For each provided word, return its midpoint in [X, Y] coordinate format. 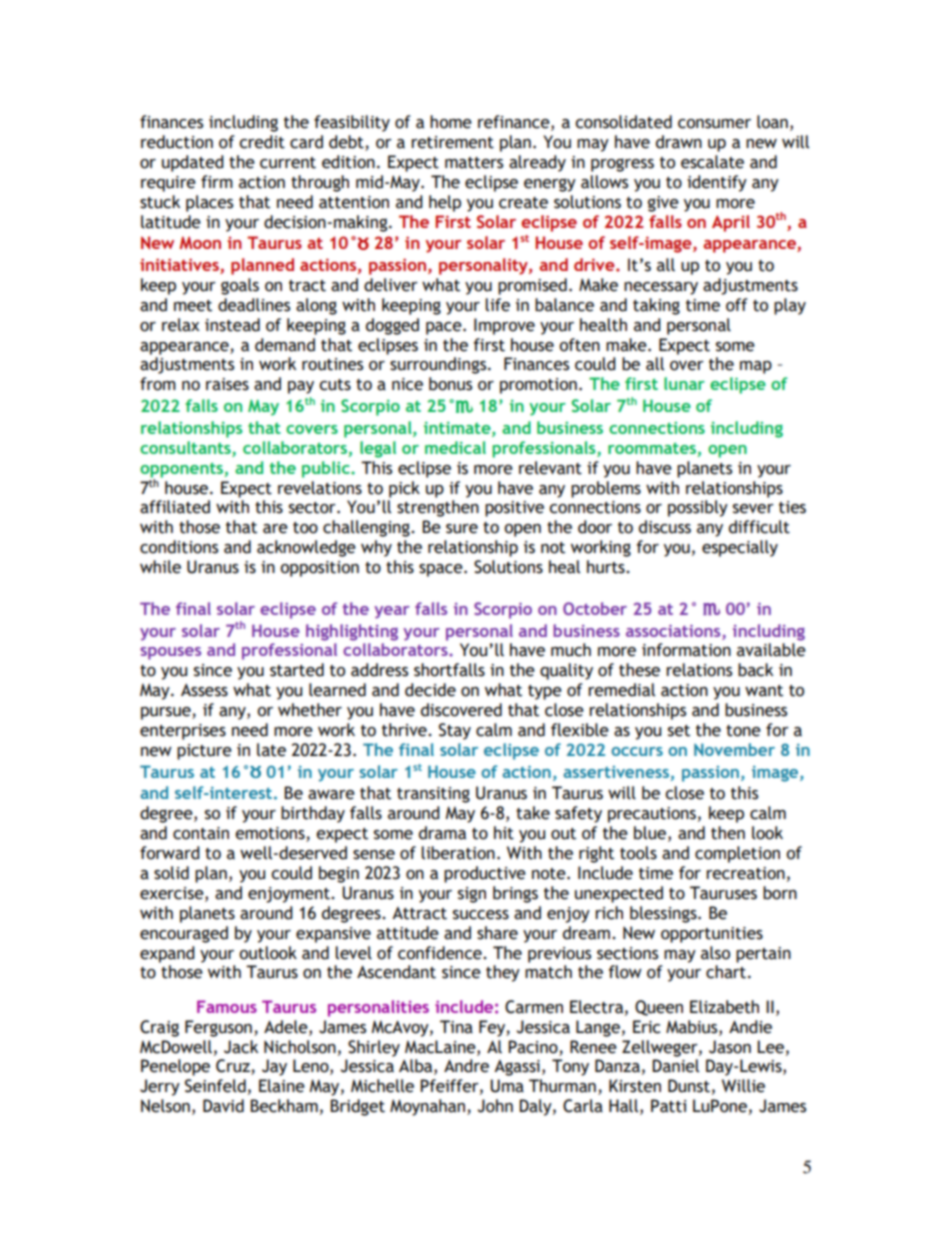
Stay [455, 731]
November [734, 749]
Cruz [234, 1067]
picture [204, 752]
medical [455, 447]
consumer [714, 124]
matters [474, 163]
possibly [698, 508]
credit [262, 142]
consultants [185, 447]
